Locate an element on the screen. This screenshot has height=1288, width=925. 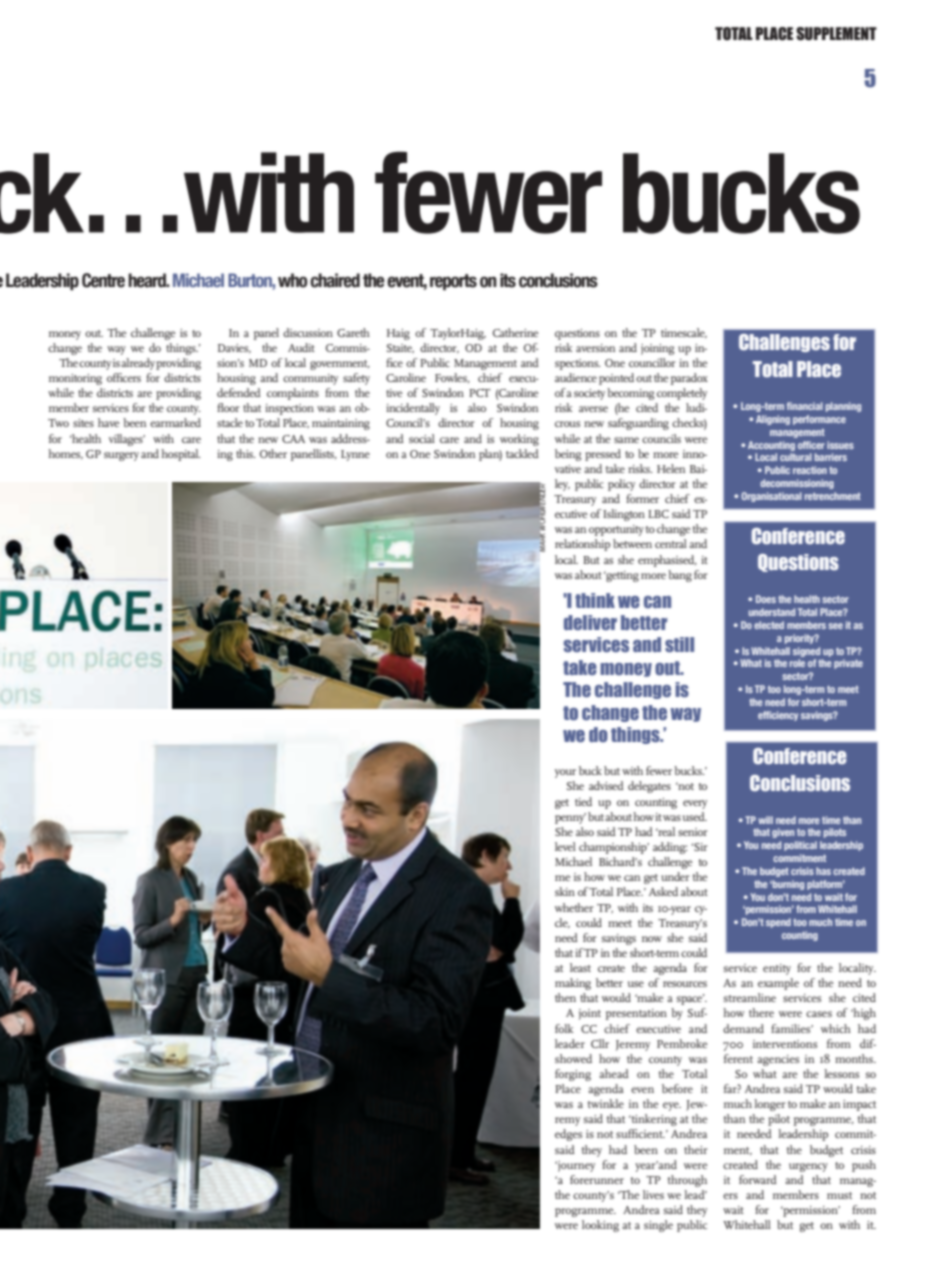
tied is located at coordinates (583, 801).
